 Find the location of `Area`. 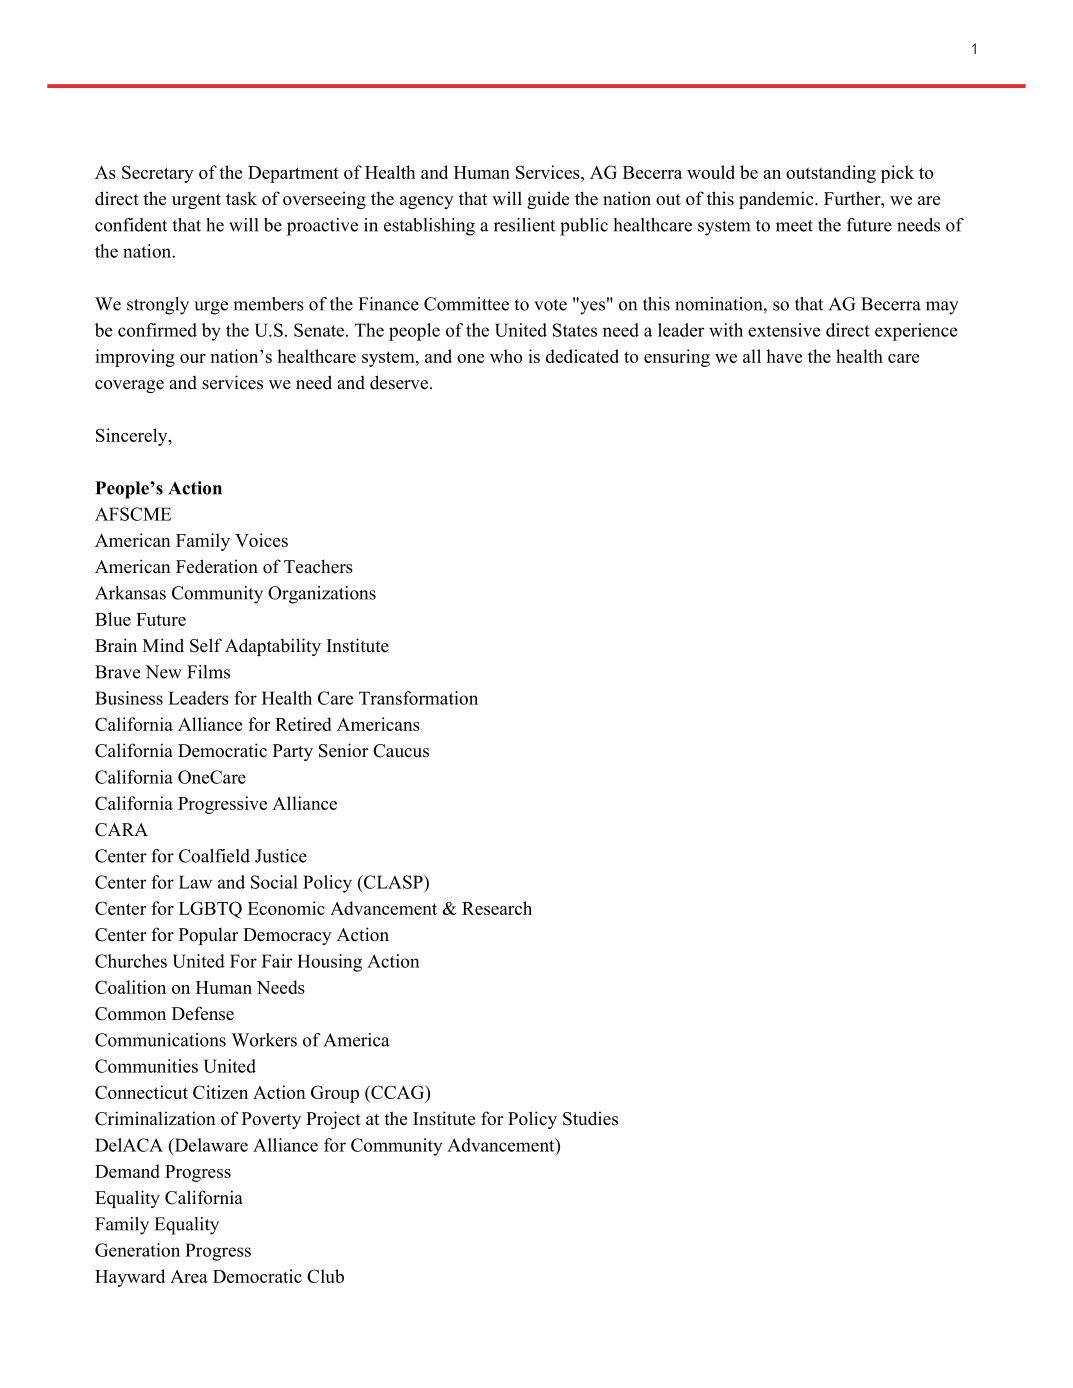

Area is located at coordinates (189, 1276).
